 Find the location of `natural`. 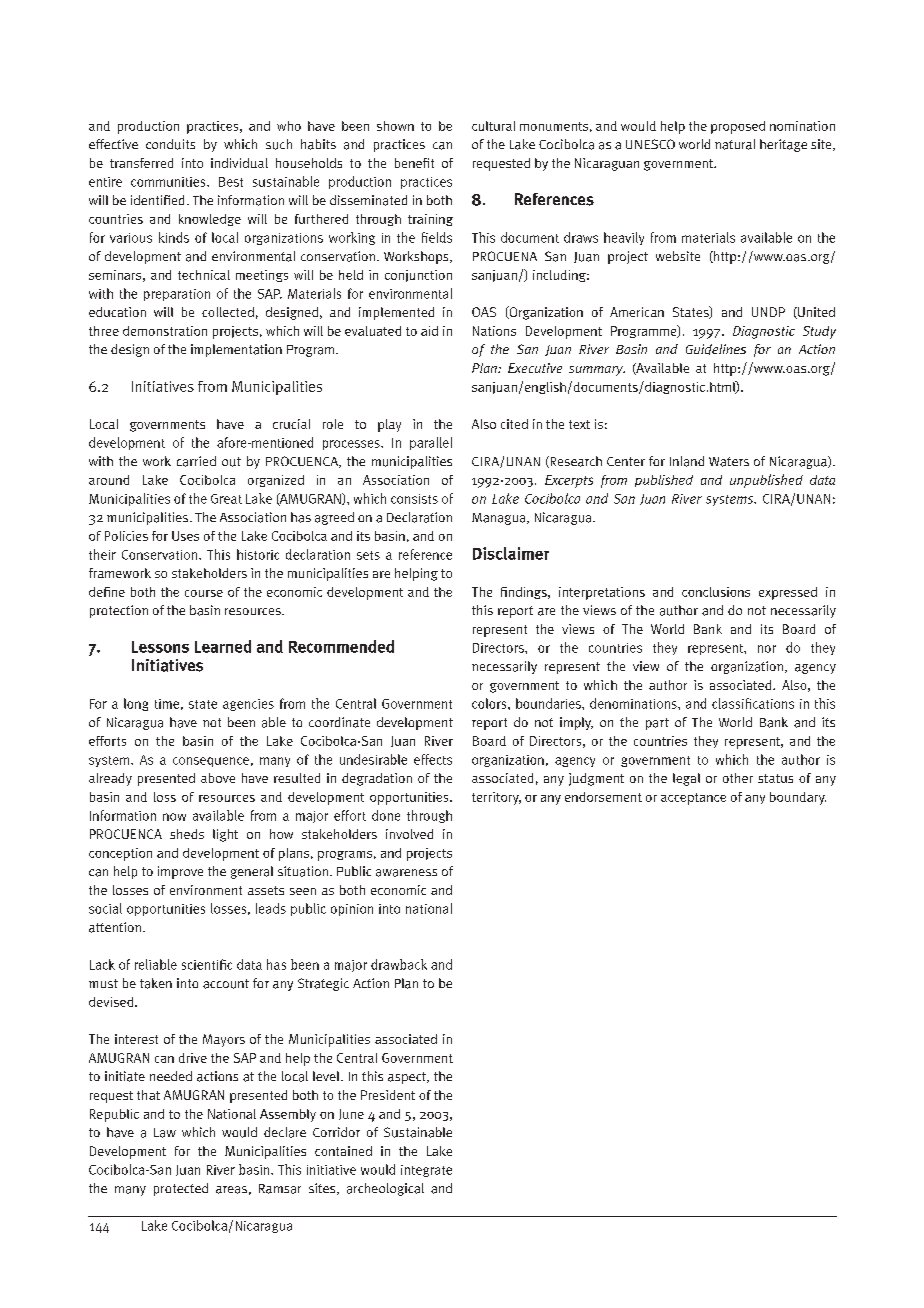

natural is located at coordinates (735, 144).
